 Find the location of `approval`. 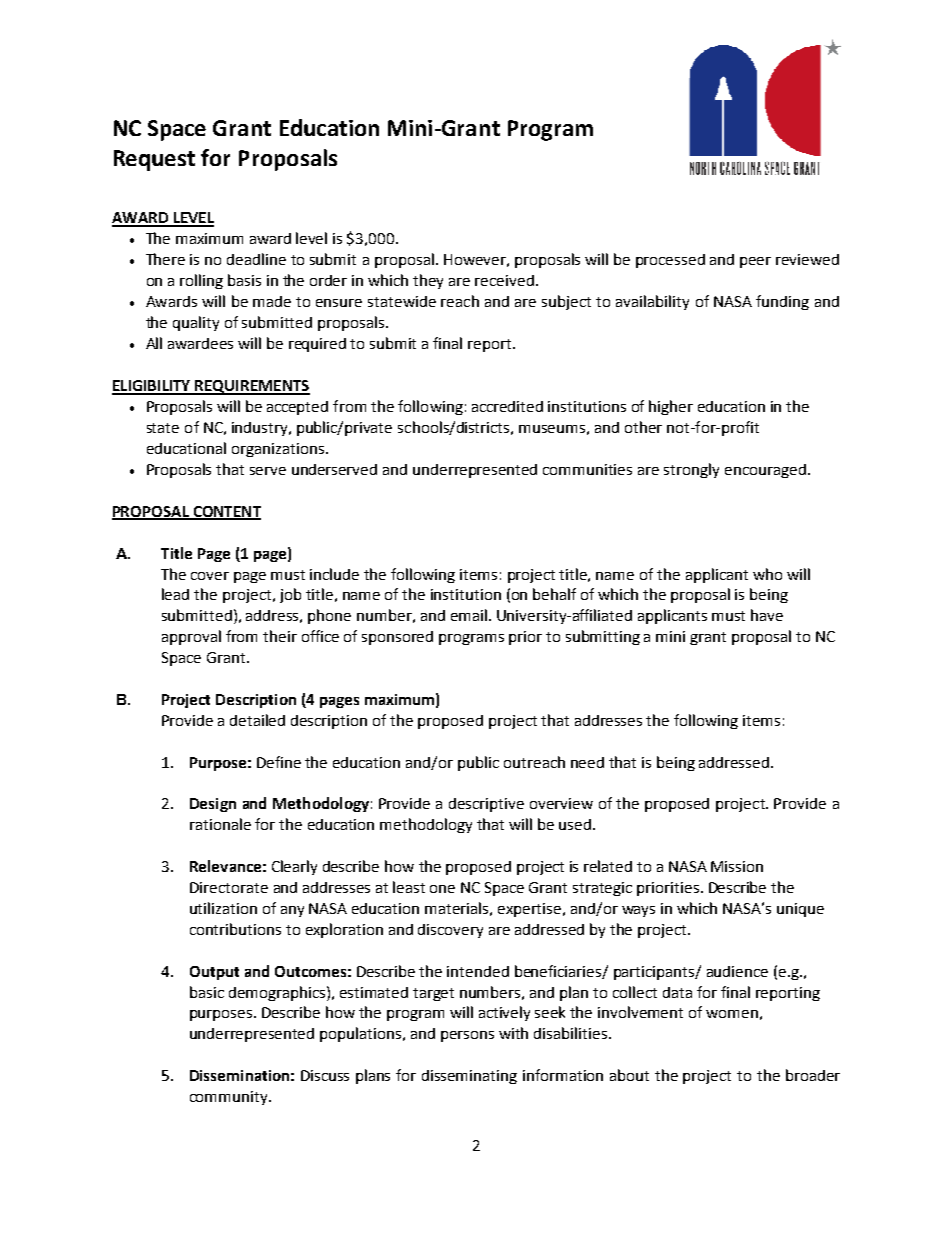

approval is located at coordinates (191, 637).
